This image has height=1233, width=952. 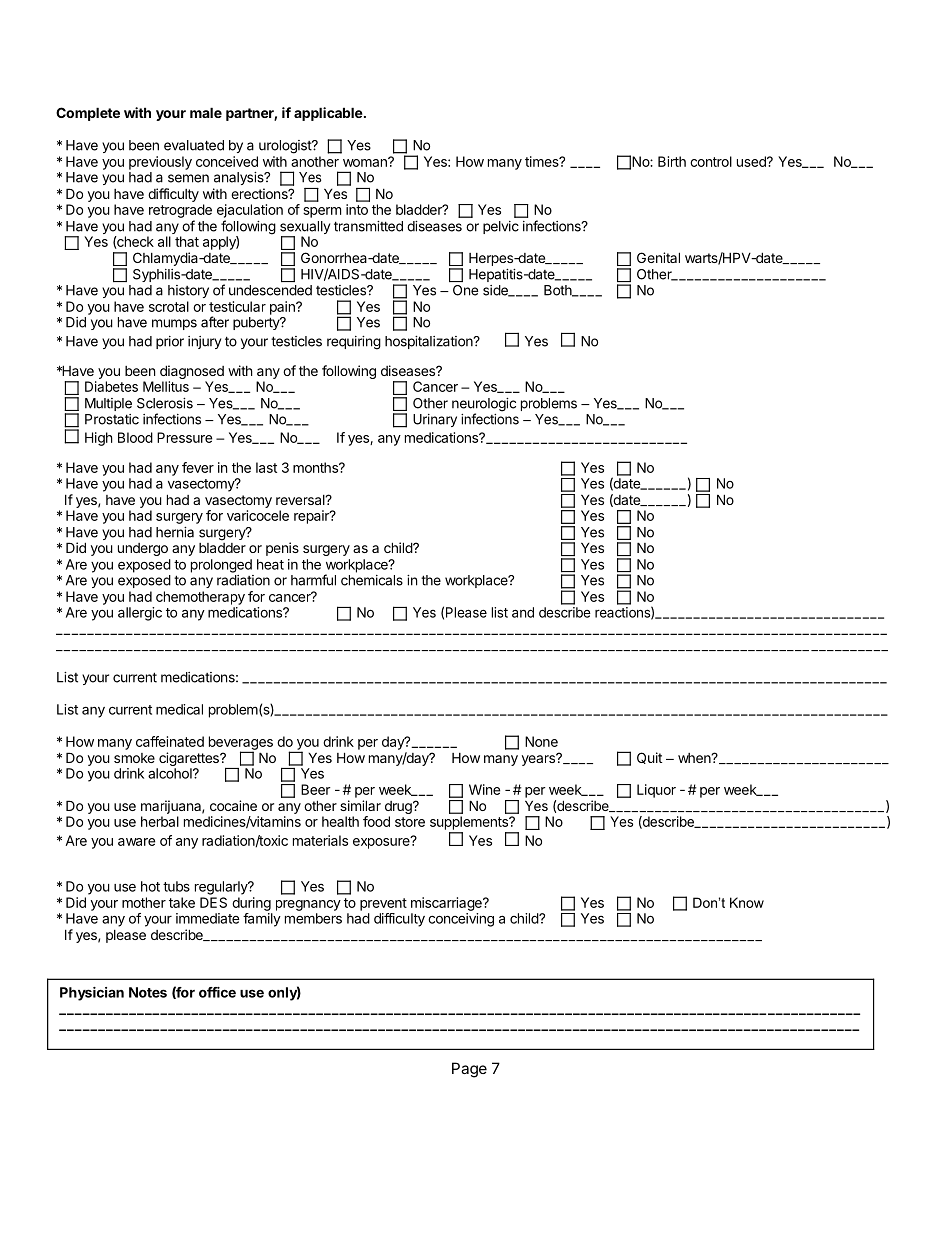 What do you see at coordinates (354, 343) in the image?
I see `requiring` at bounding box center [354, 343].
